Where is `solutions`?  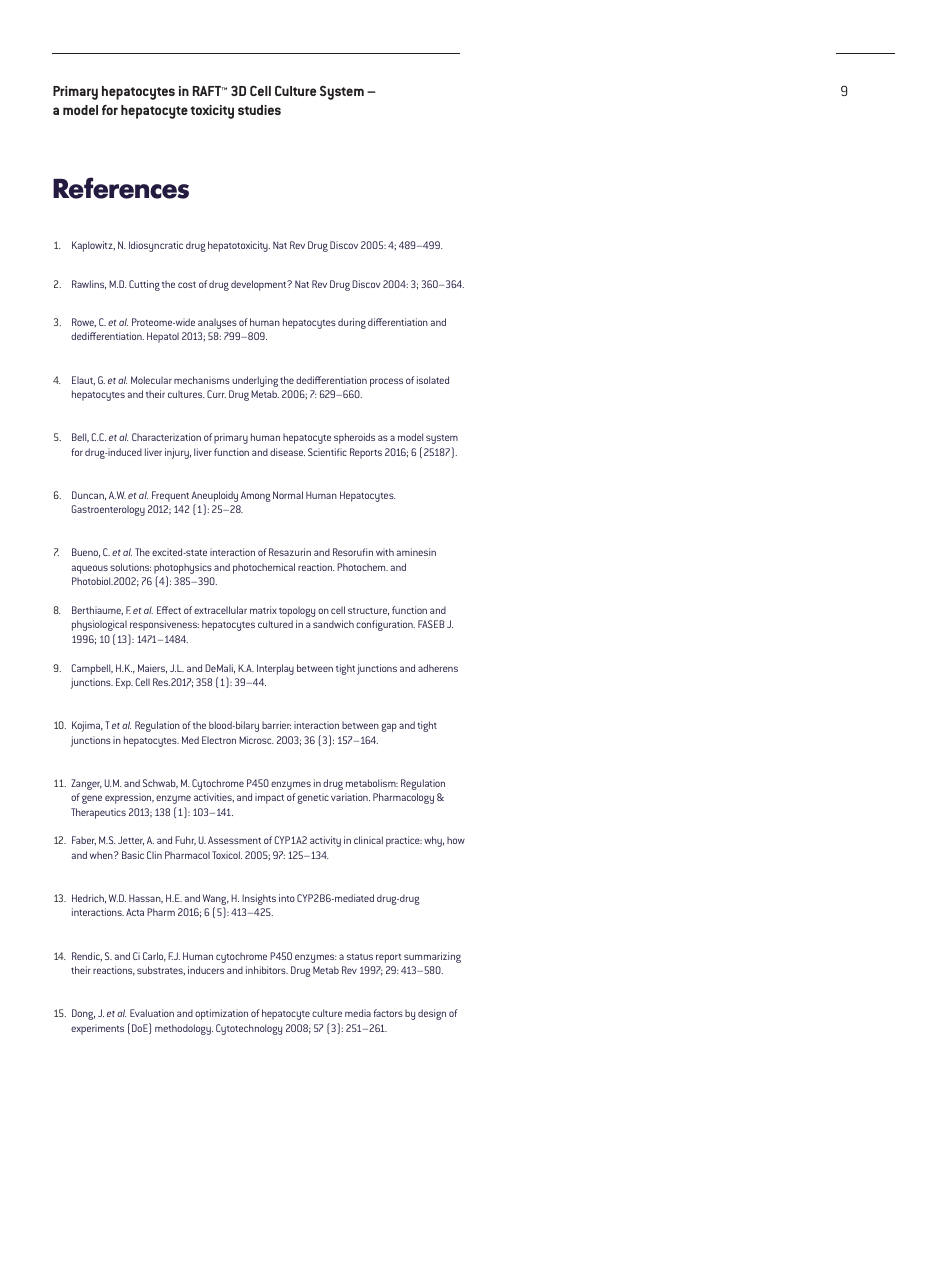 solutions is located at coordinates (130, 567).
